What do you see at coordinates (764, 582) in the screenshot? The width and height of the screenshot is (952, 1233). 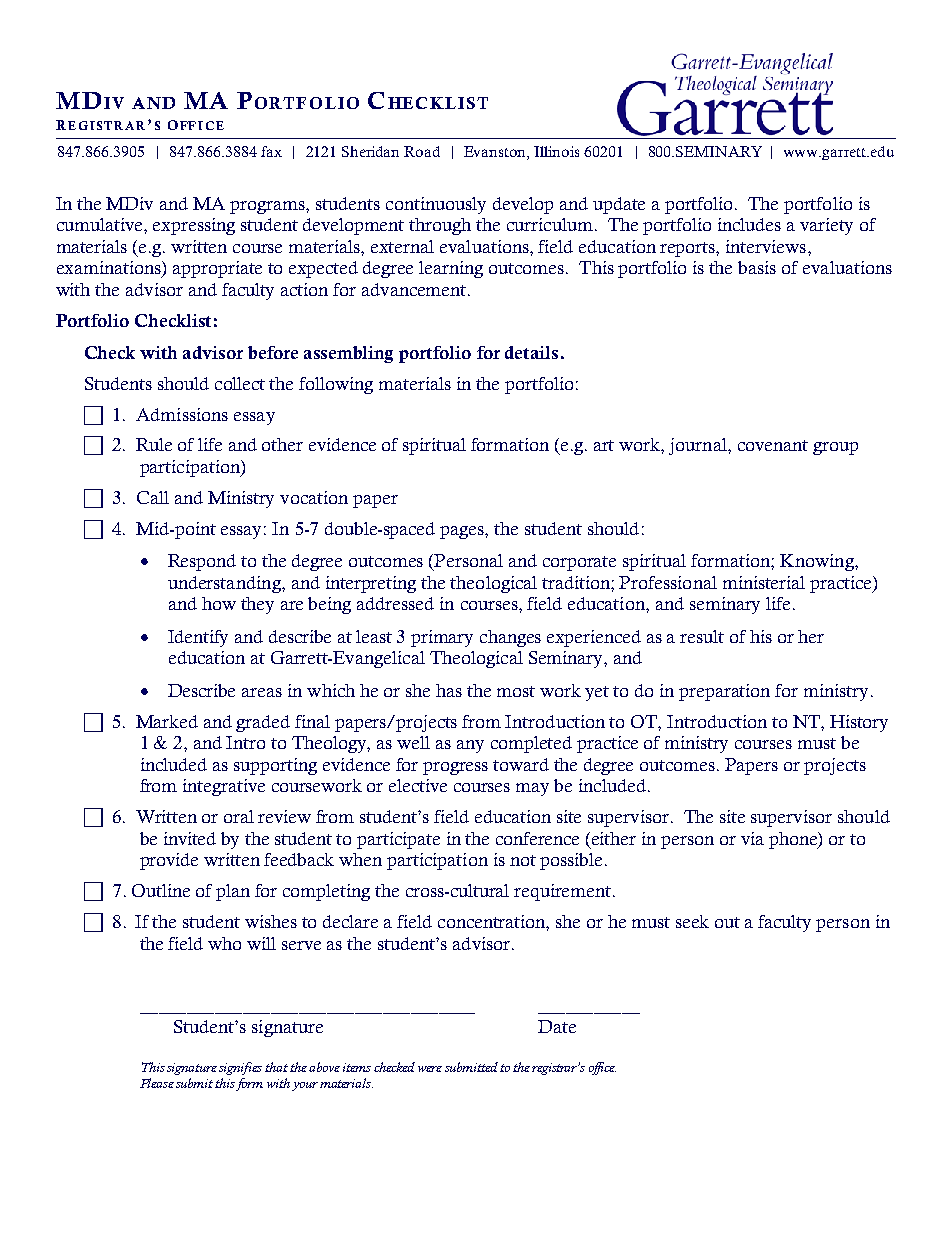 I see `ministerial` at bounding box center [764, 582].
